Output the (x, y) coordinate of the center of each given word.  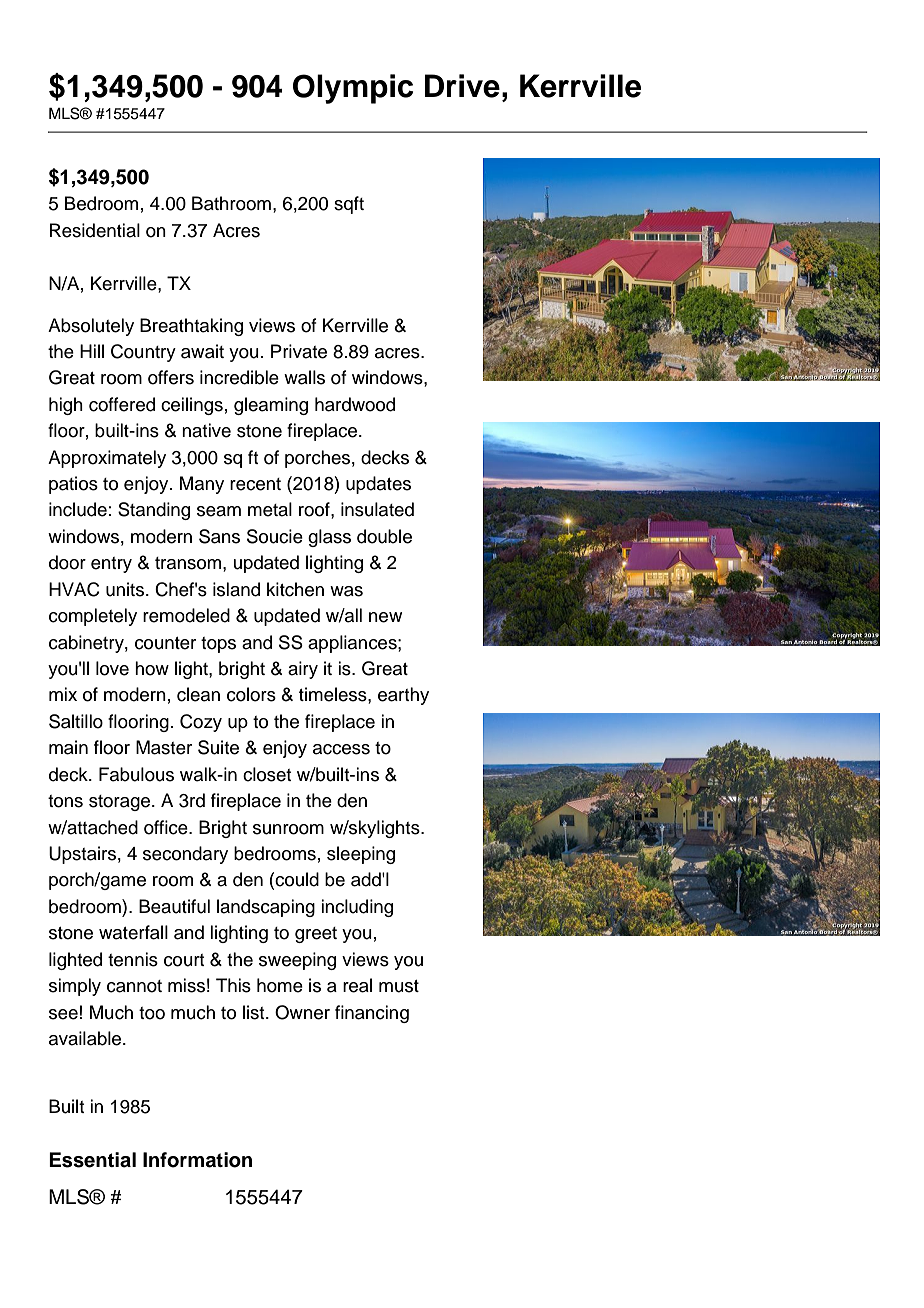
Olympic (353, 89)
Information (197, 1160)
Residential (95, 230)
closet (267, 774)
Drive (462, 86)
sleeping (361, 855)
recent (255, 484)
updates (378, 485)
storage (121, 803)
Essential (92, 1160)
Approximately (107, 459)
